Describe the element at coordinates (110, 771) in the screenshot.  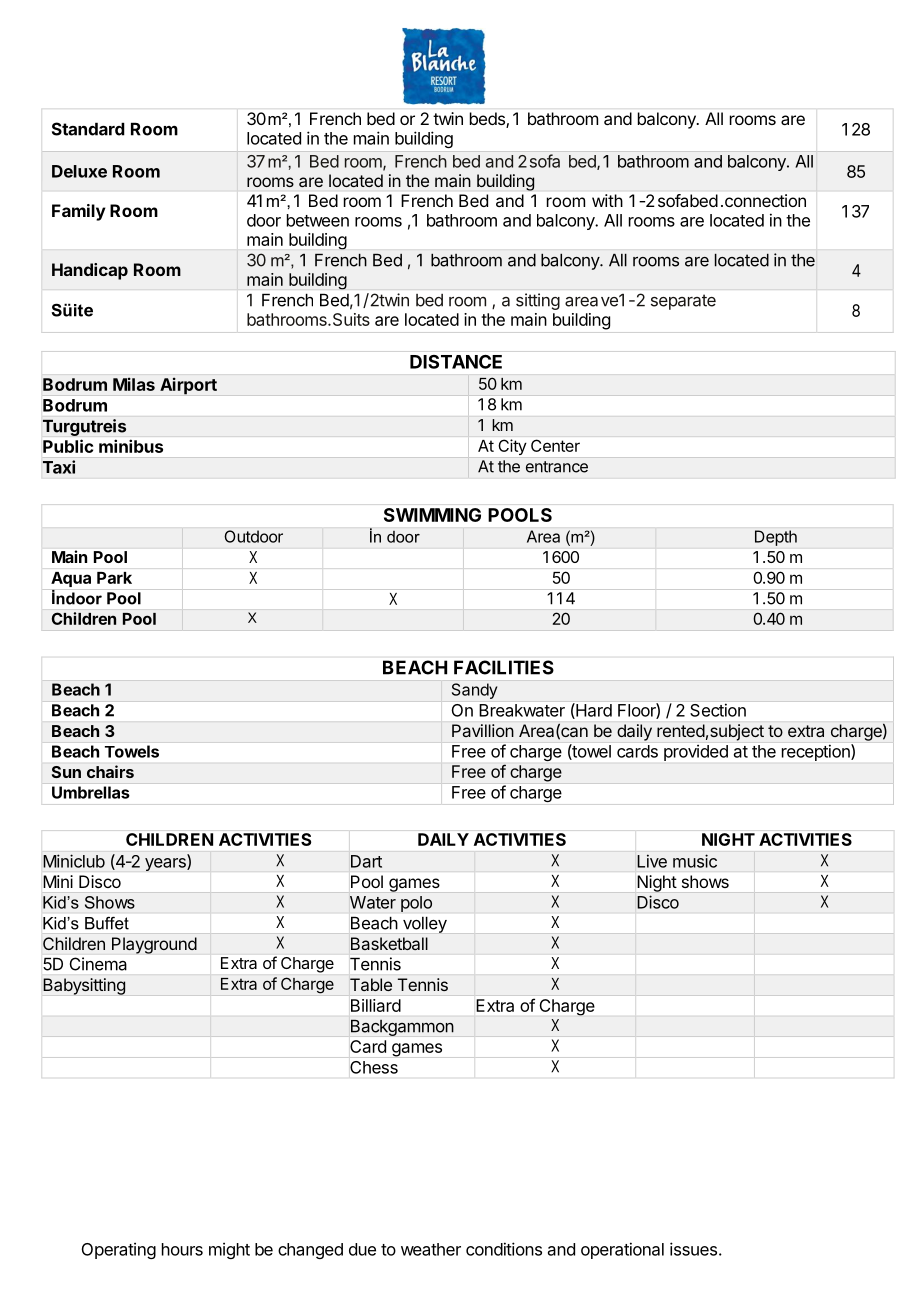
I see `chairs` at that location.
